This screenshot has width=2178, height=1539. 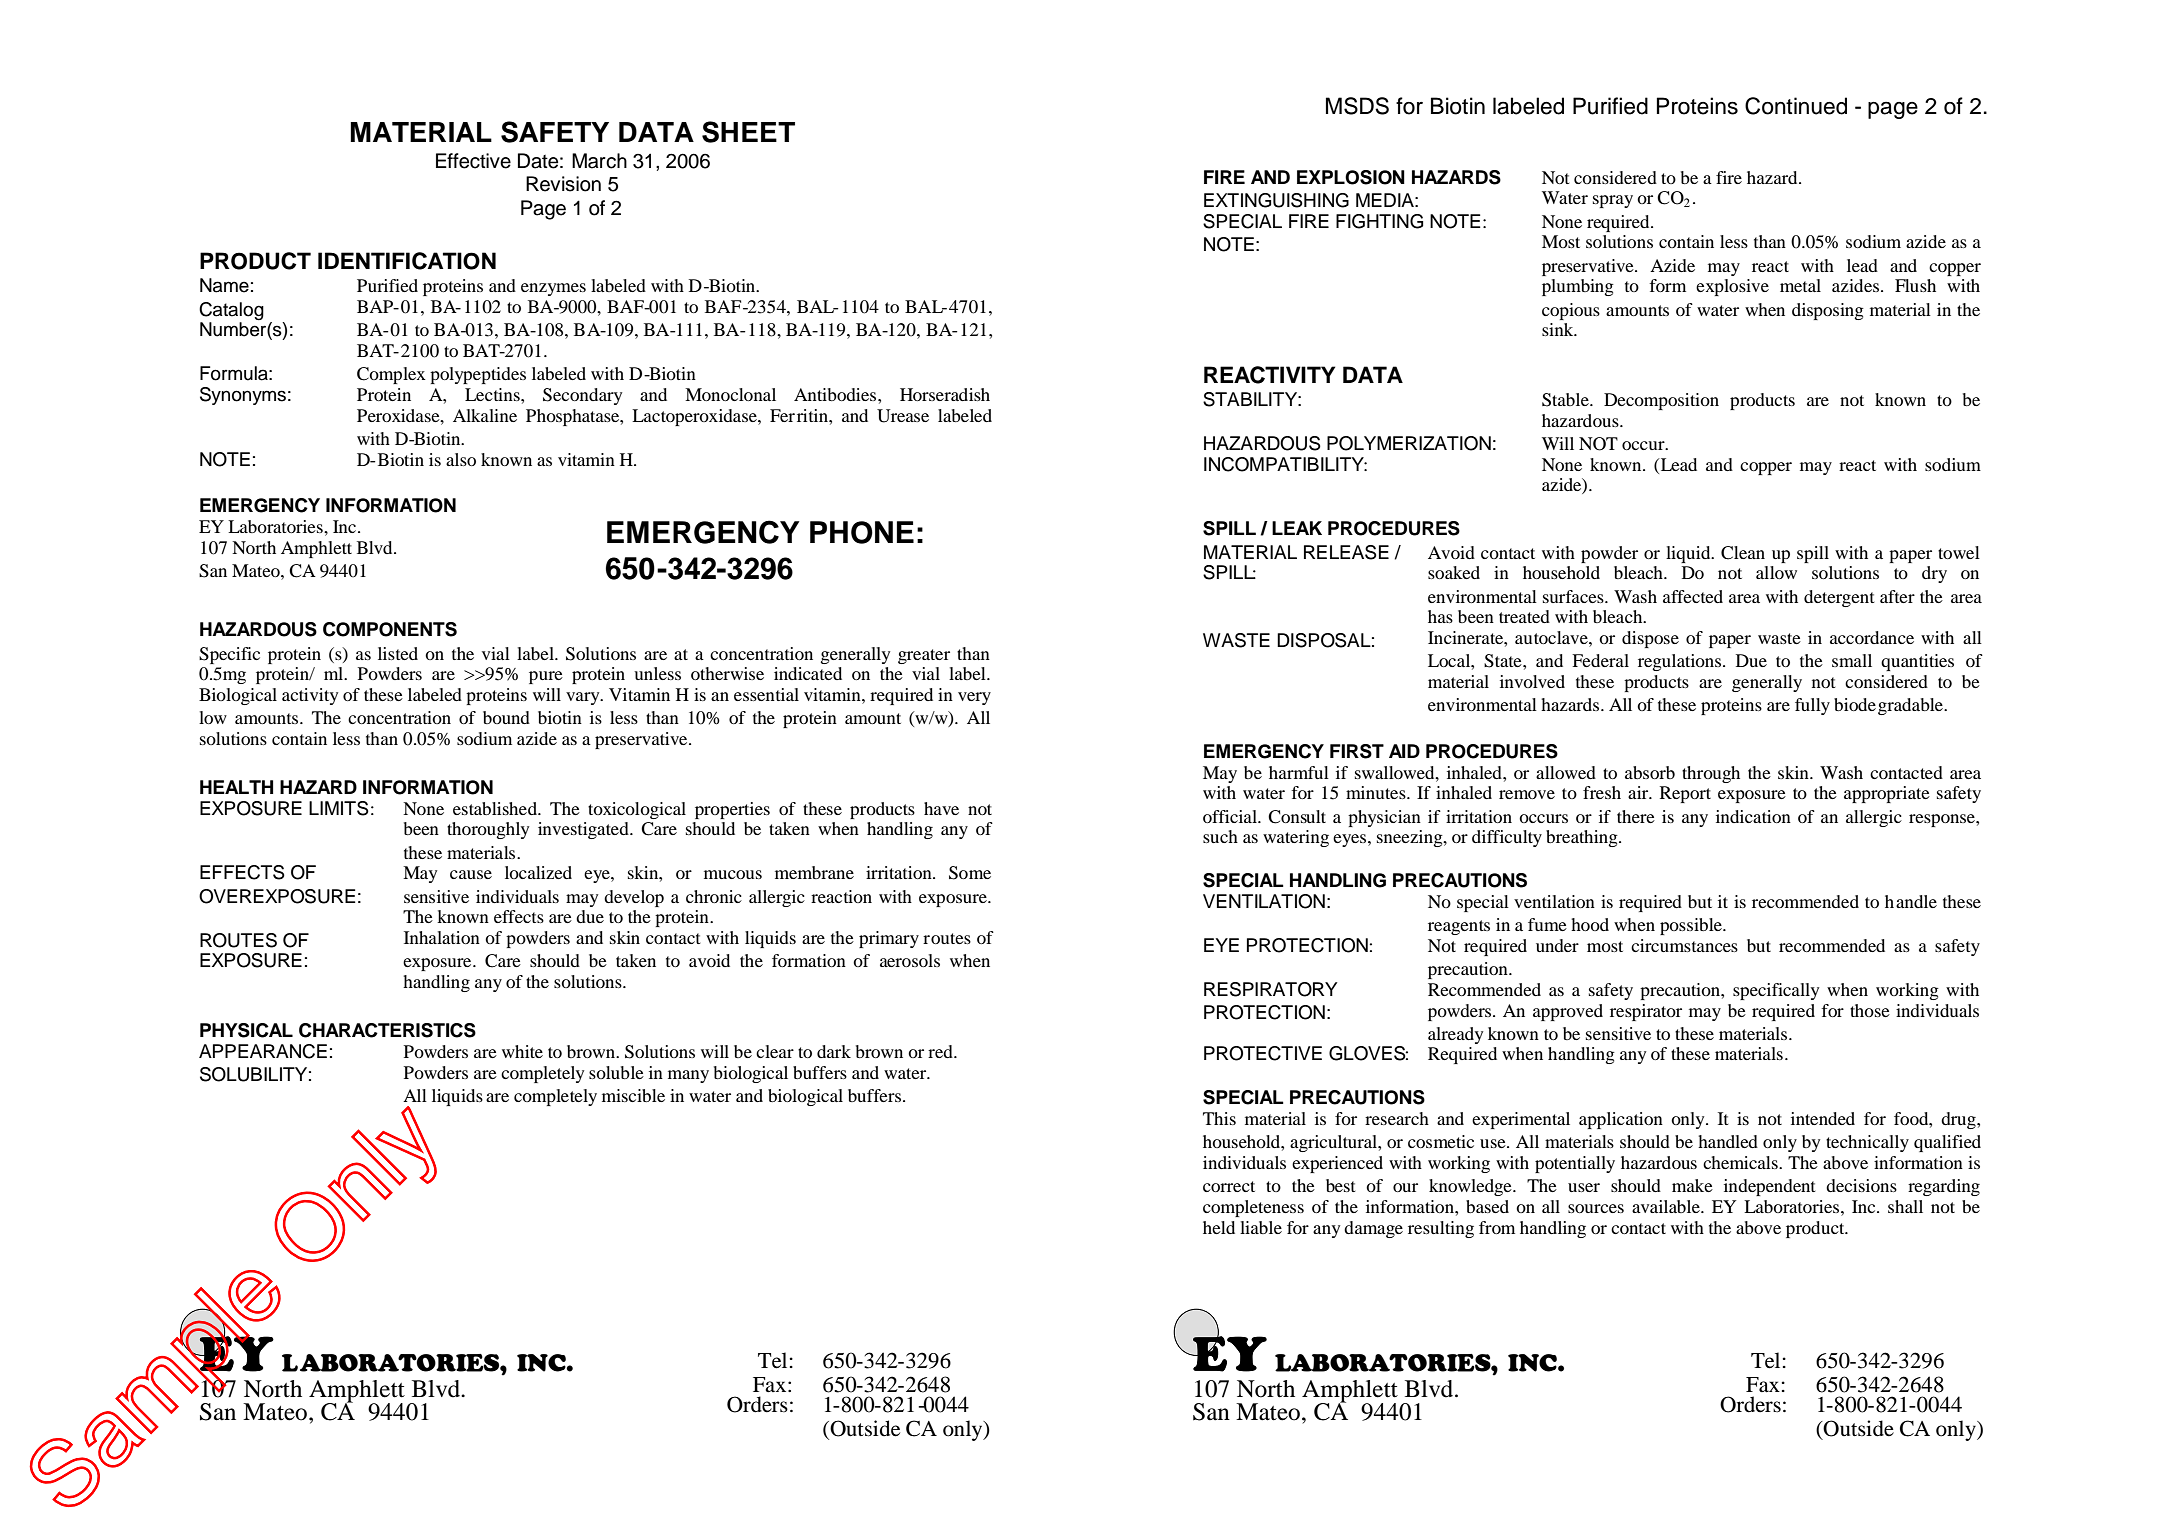 I want to click on listed, so click(x=398, y=653).
